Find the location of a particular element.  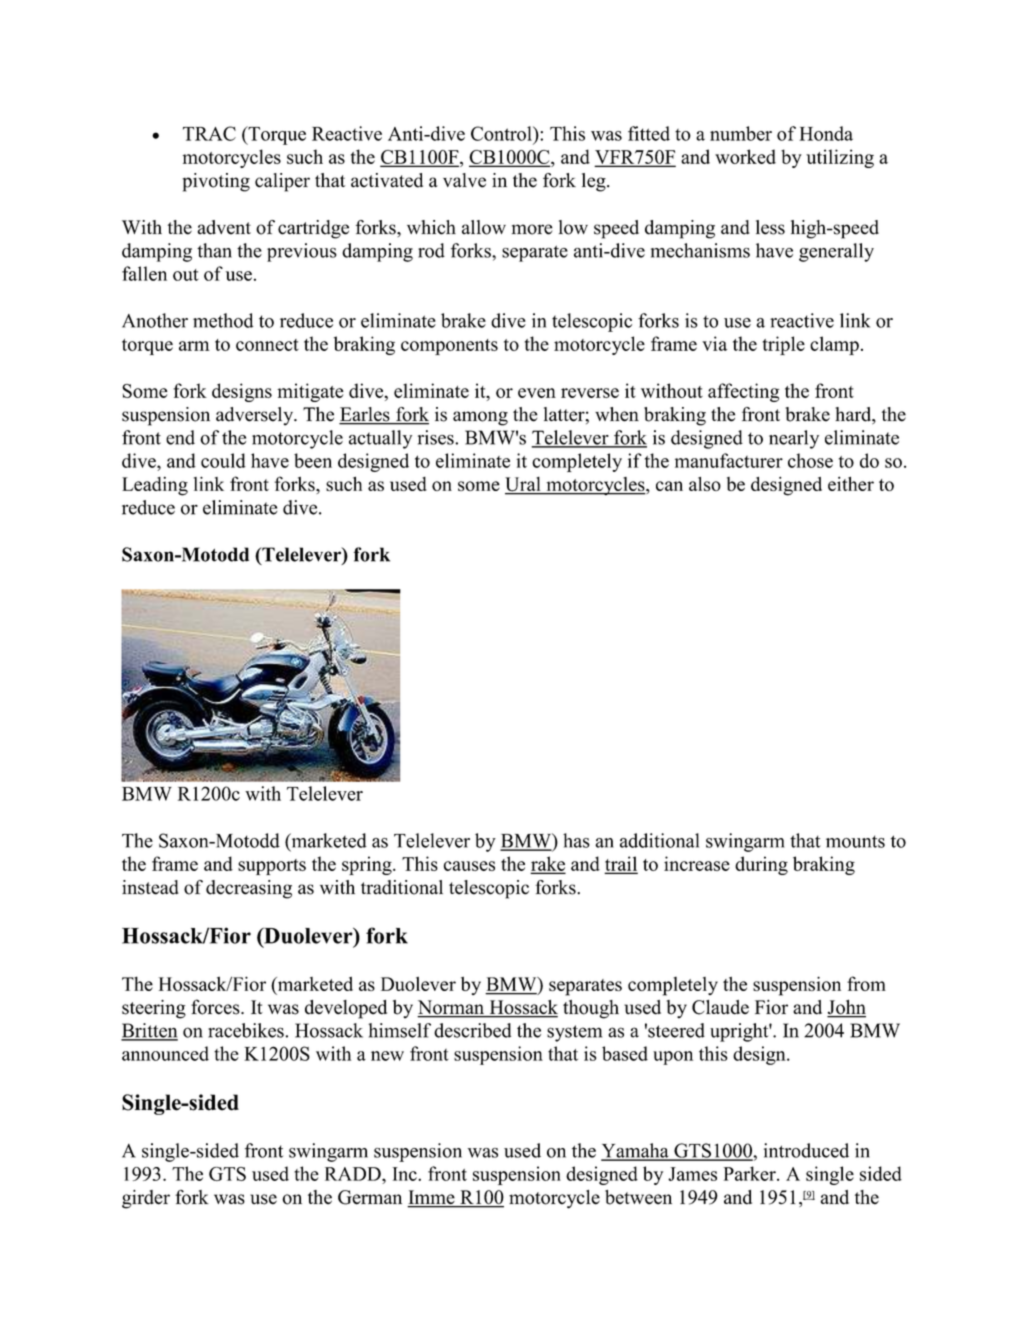

pivoting is located at coordinates (216, 182).
